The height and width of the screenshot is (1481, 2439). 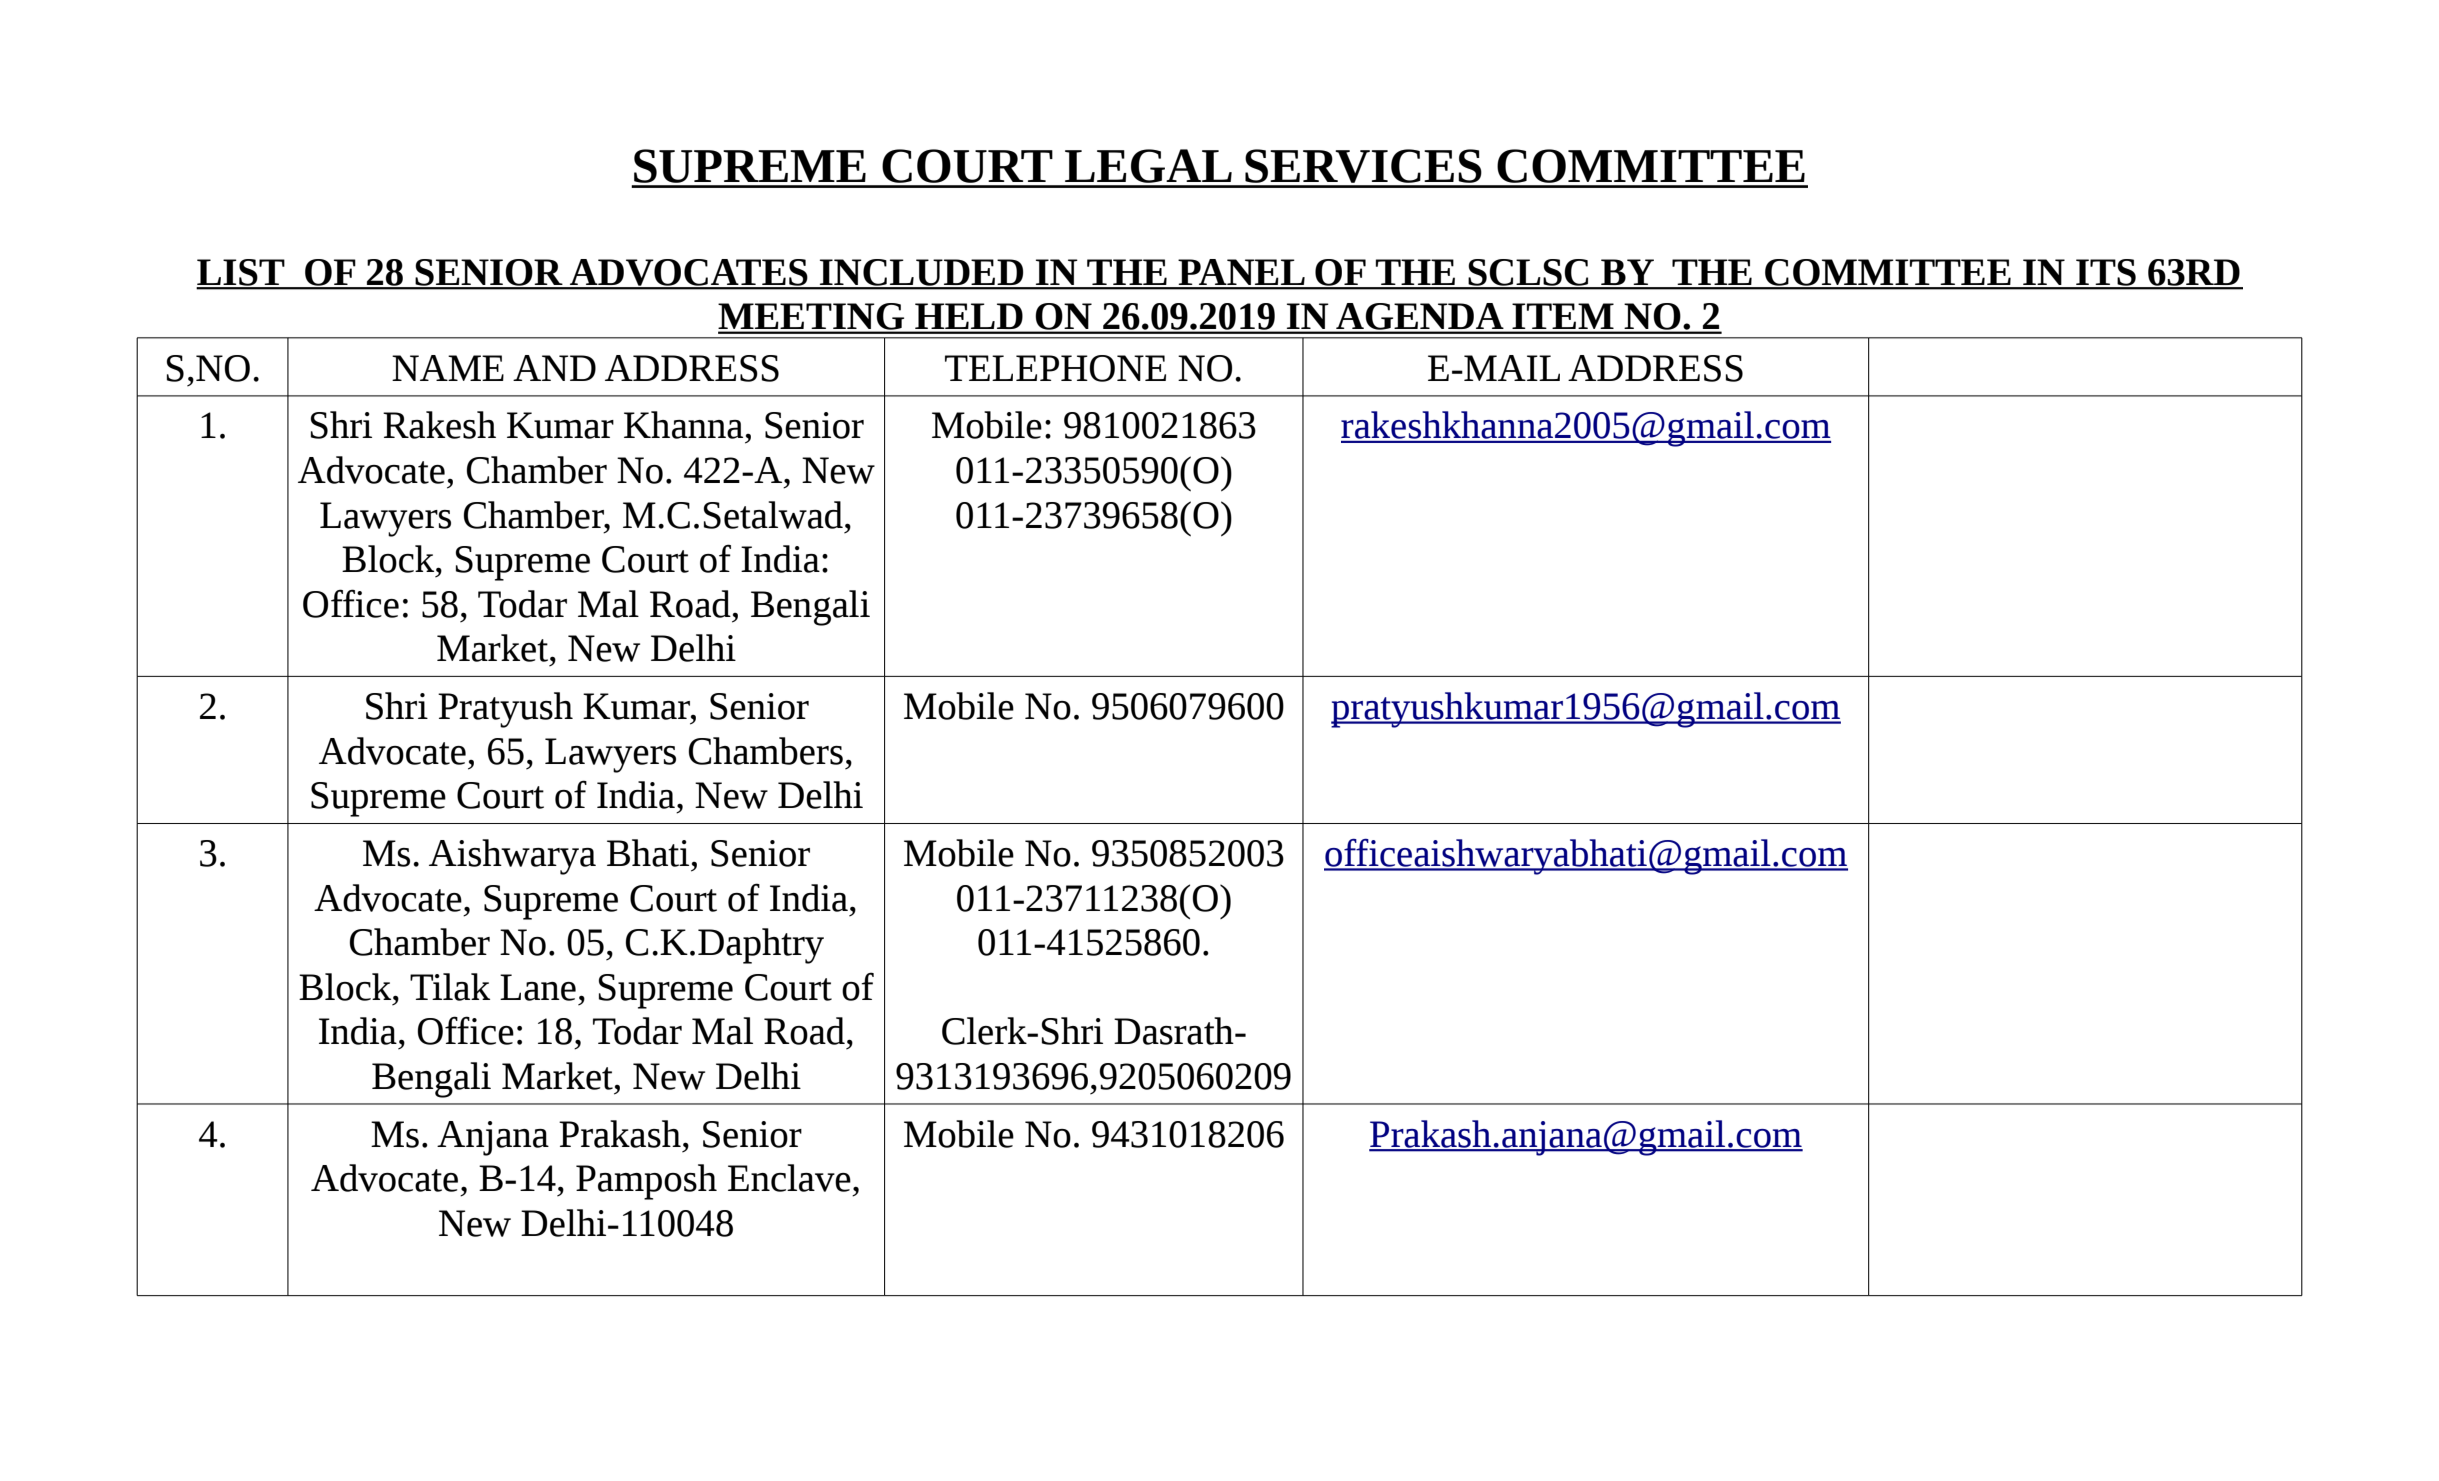 What do you see at coordinates (450, 987) in the screenshot?
I see `Tilak` at bounding box center [450, 987].
